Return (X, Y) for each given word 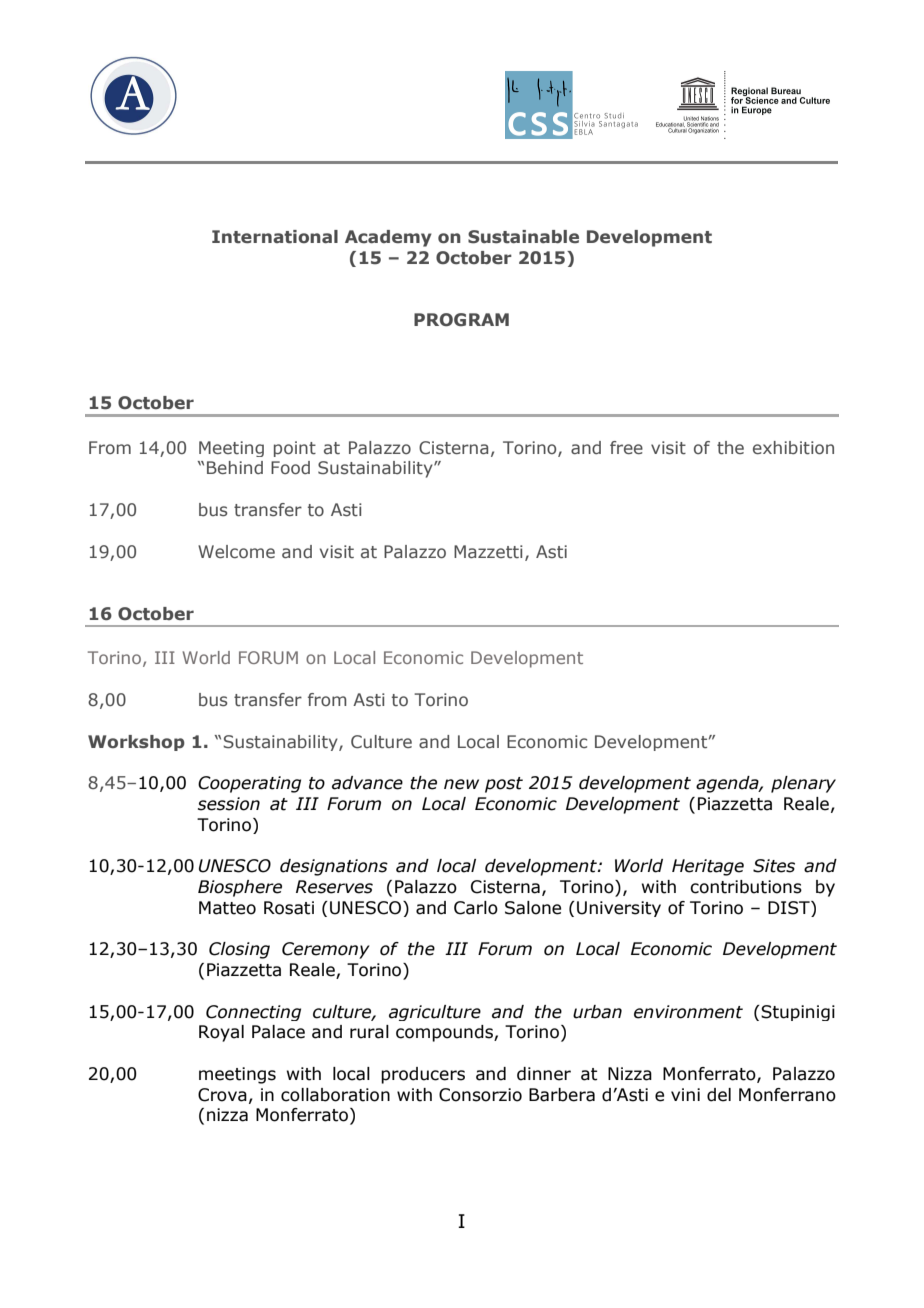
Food (290, 467)
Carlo (476, 908)
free (626, 447)
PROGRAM (461, 320)
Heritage (708, 867)
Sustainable (523, 237)
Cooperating (249, 784)
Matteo (227, 908)
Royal (221, 1033)
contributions (746, 887)
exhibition (793, 448)
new (461, 784)
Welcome (236, 551)
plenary (803, 784)
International (275, 237)
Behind (235, 467)
